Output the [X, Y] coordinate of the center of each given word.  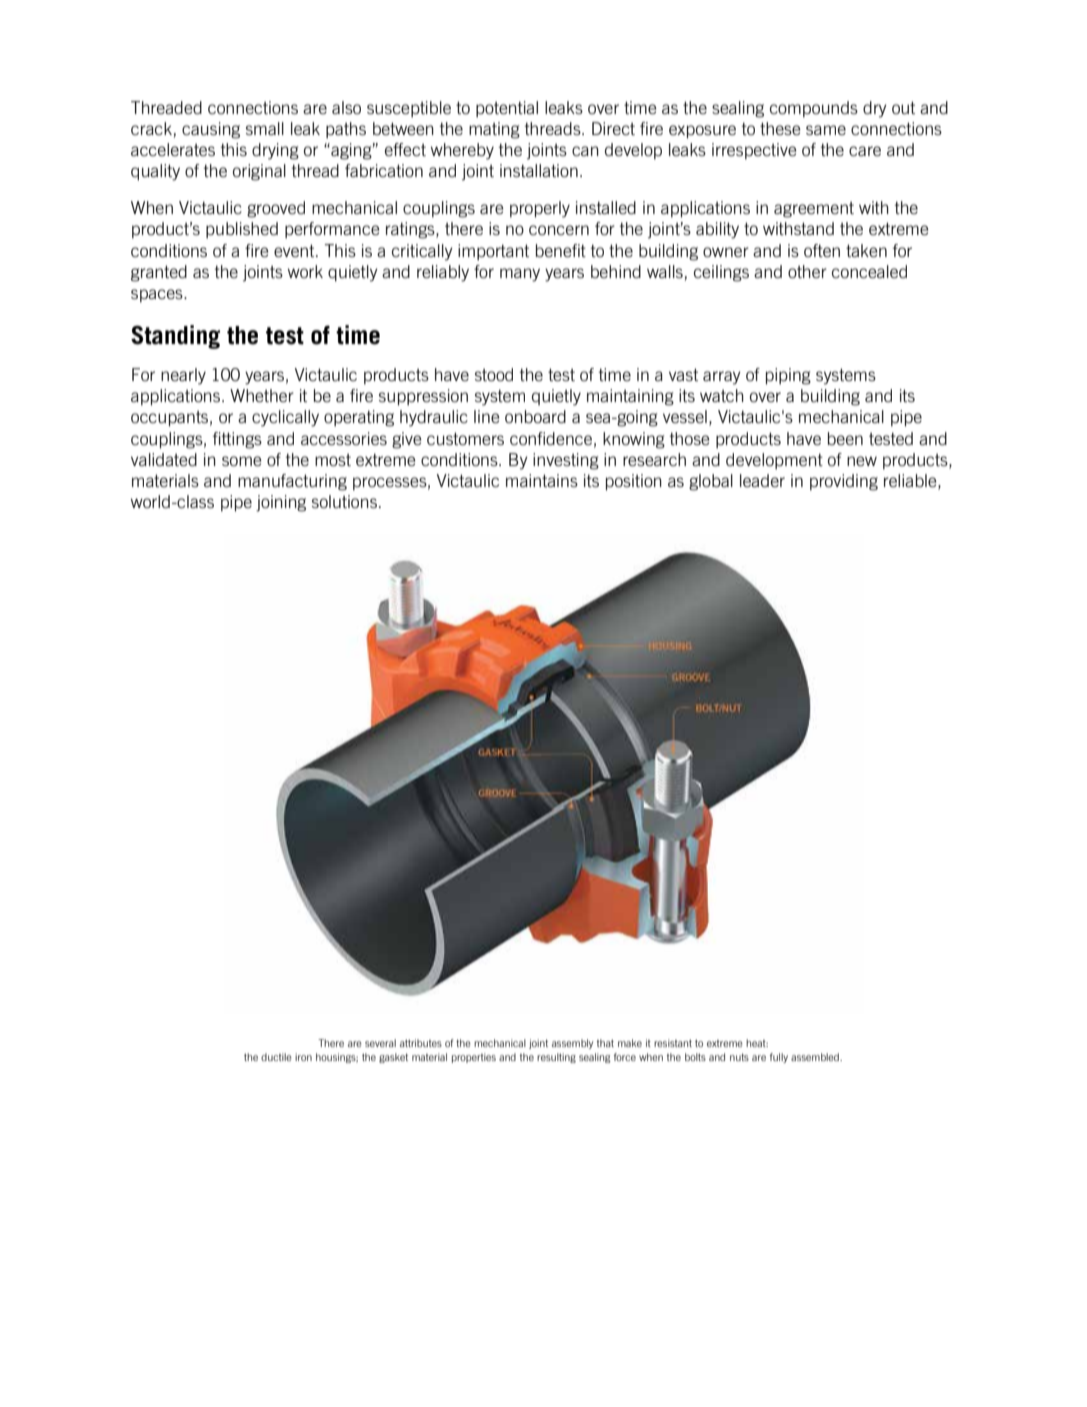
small [265, 128]
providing [844, 482]
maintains [542, 480]
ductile [276, 1057]
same [826, 130]
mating [494, 130]
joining [281, 503]
